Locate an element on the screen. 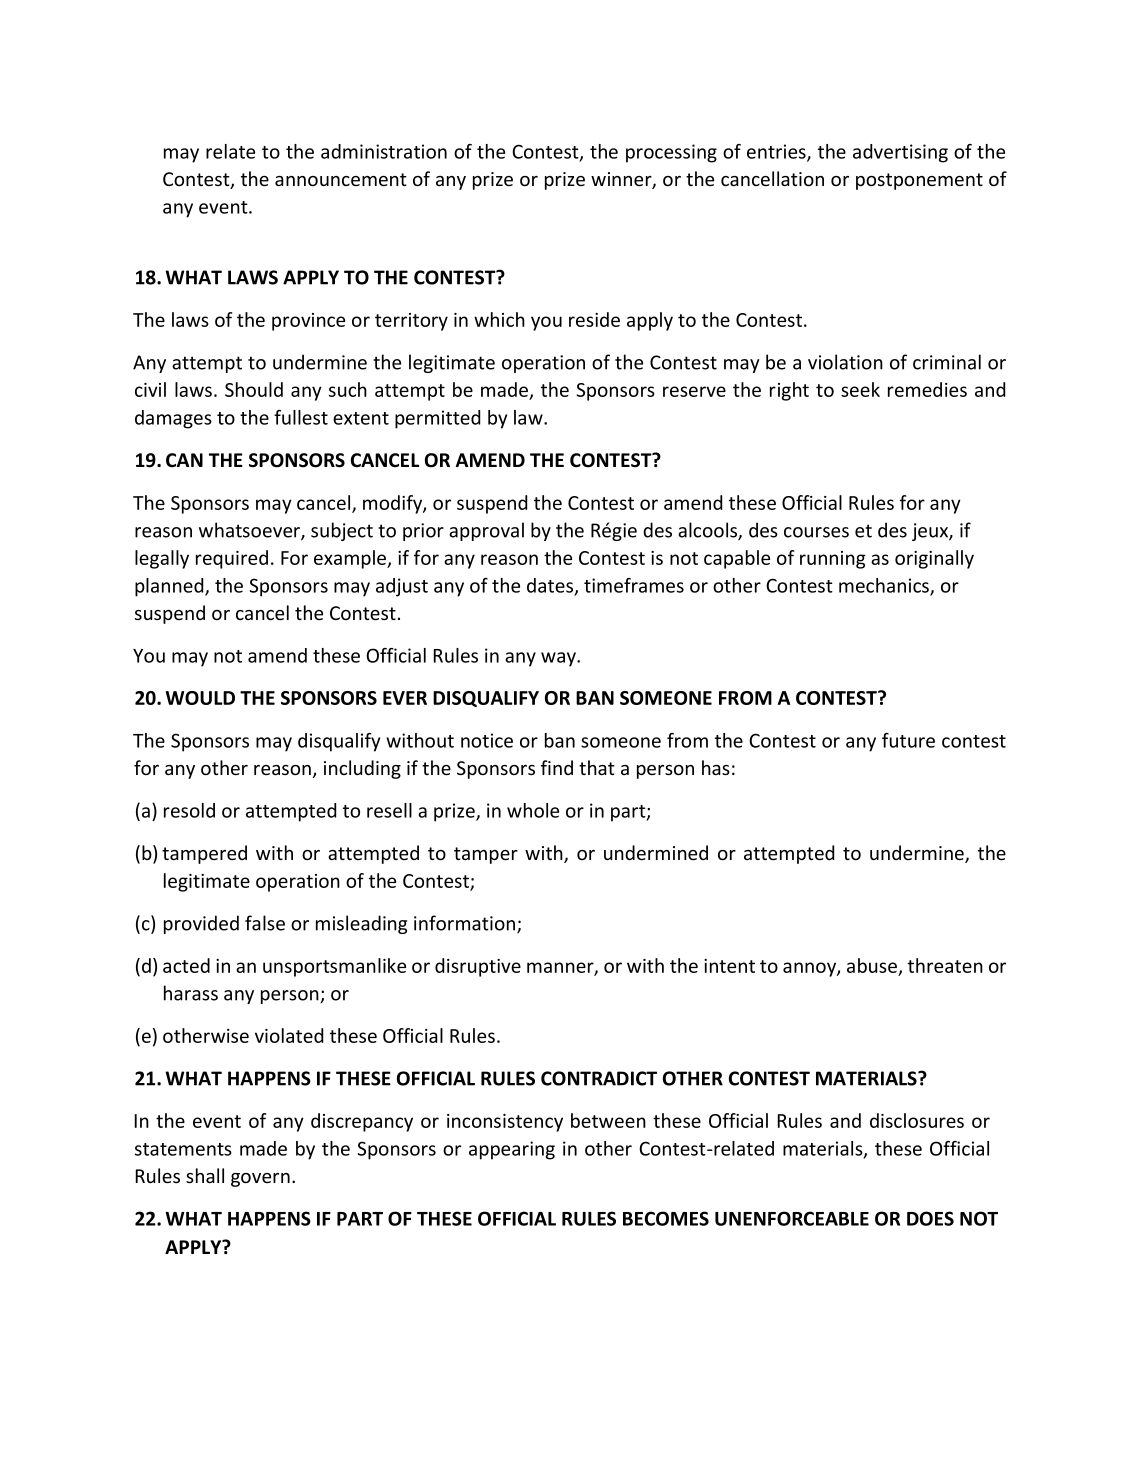 Image resolution: width=1141 pixels, height=1476 pixels. way is located at coordinates (559, 659).
